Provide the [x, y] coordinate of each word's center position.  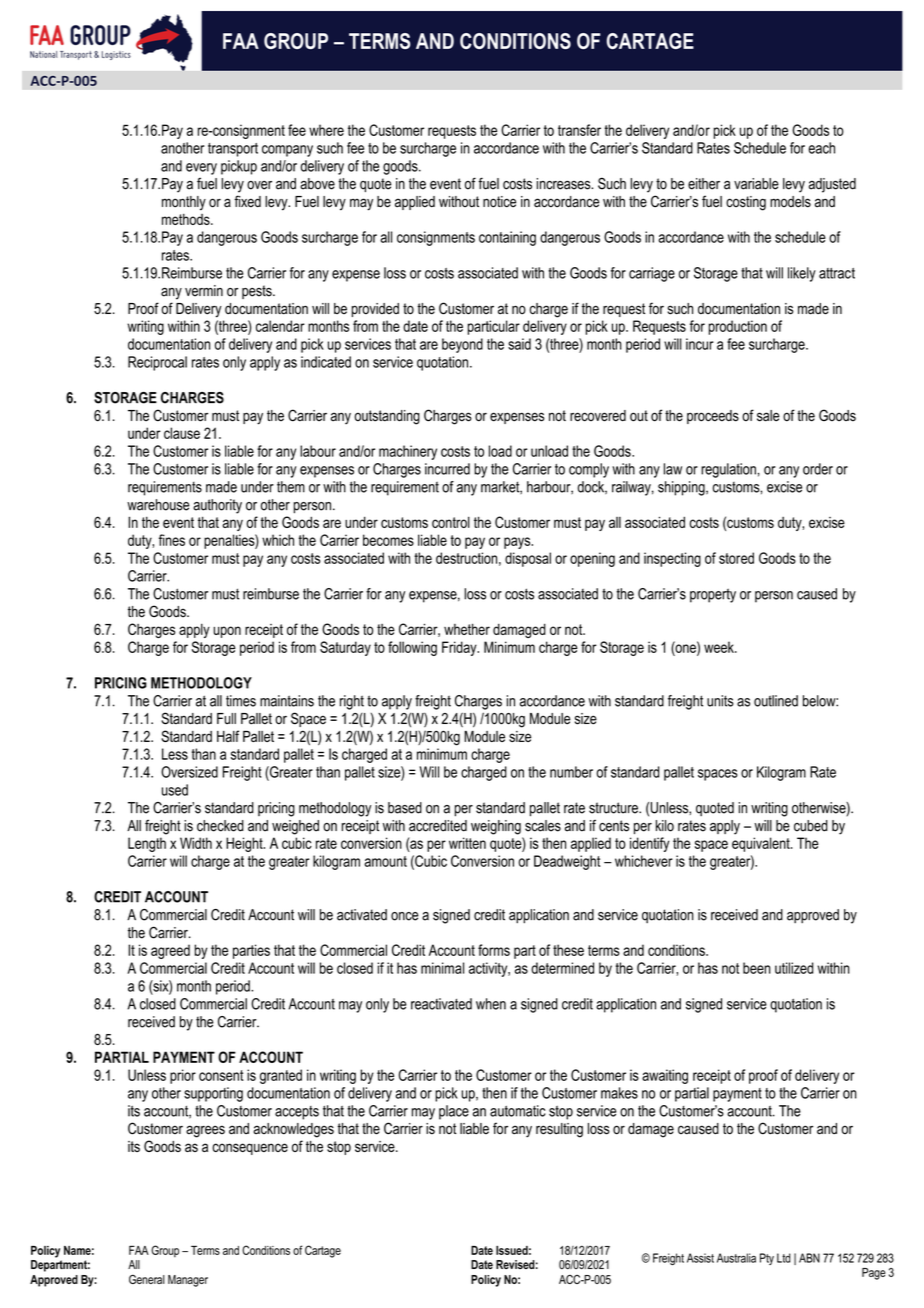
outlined [776, 701]
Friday [460, 648]
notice [499, 202]
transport [233, 150]
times [241, 701]
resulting [559, 1130]
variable [756, 184]
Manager [188, 1281]
